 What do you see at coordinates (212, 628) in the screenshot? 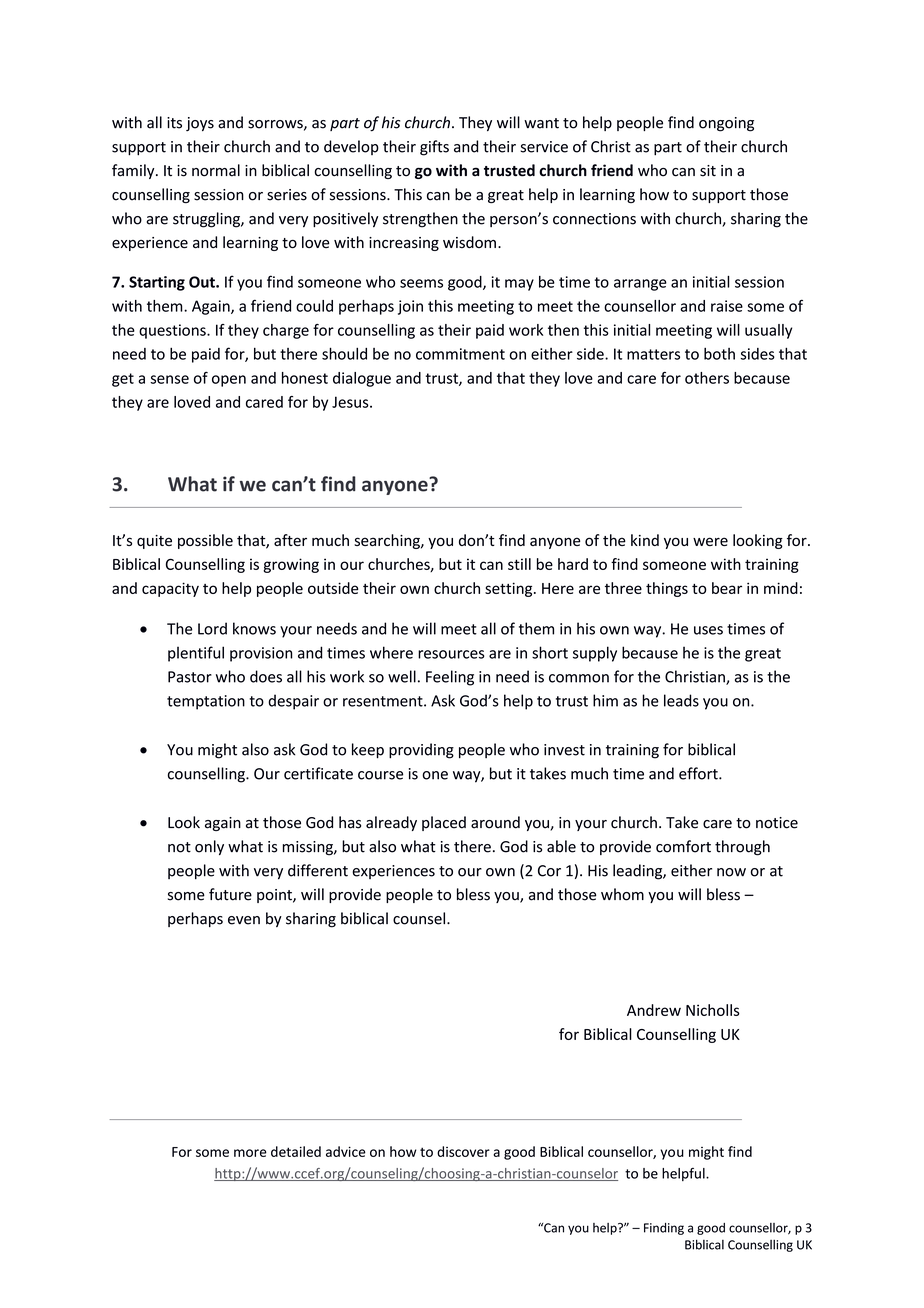
I see `Lord` at bounding box center [212, 628].
